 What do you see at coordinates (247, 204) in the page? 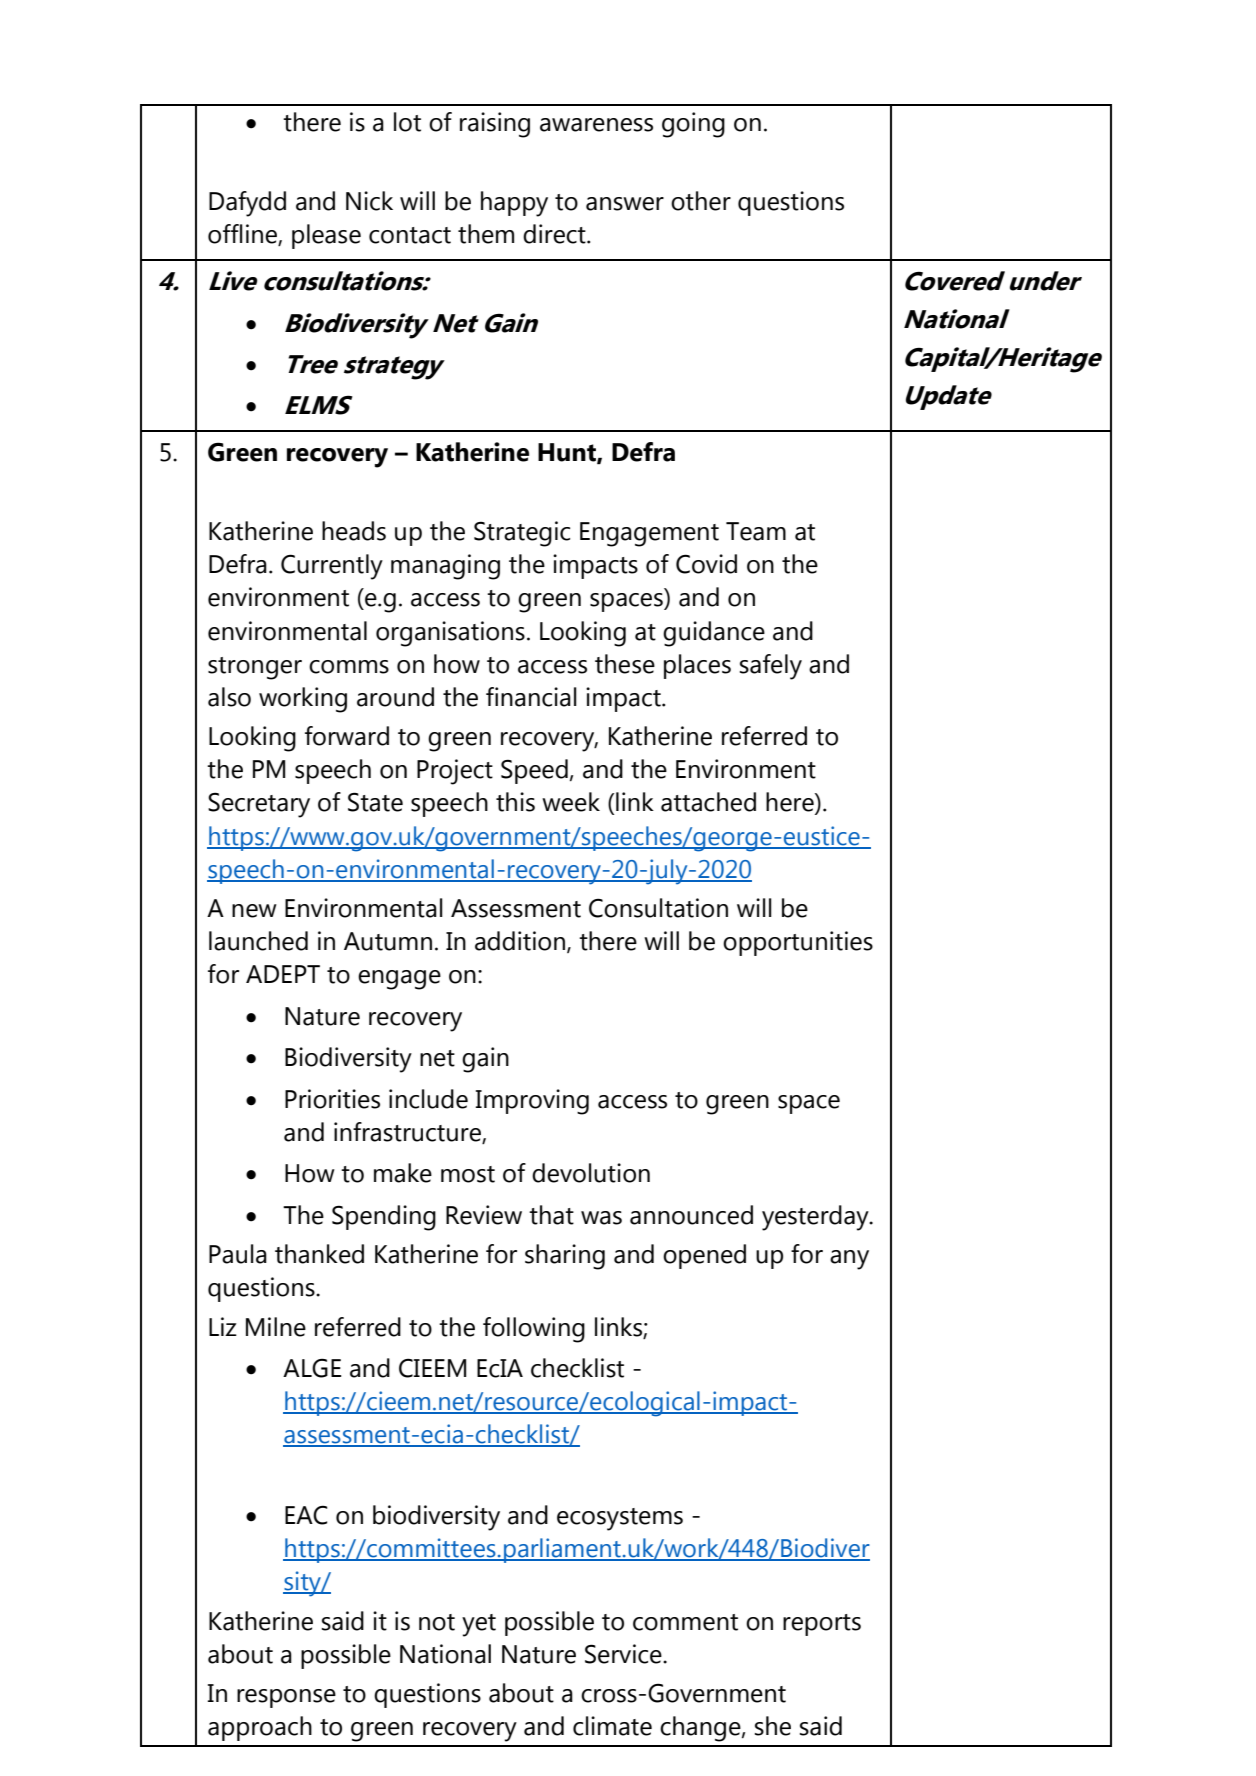
I see `Dafydd` at bounding box center [247, 204].
